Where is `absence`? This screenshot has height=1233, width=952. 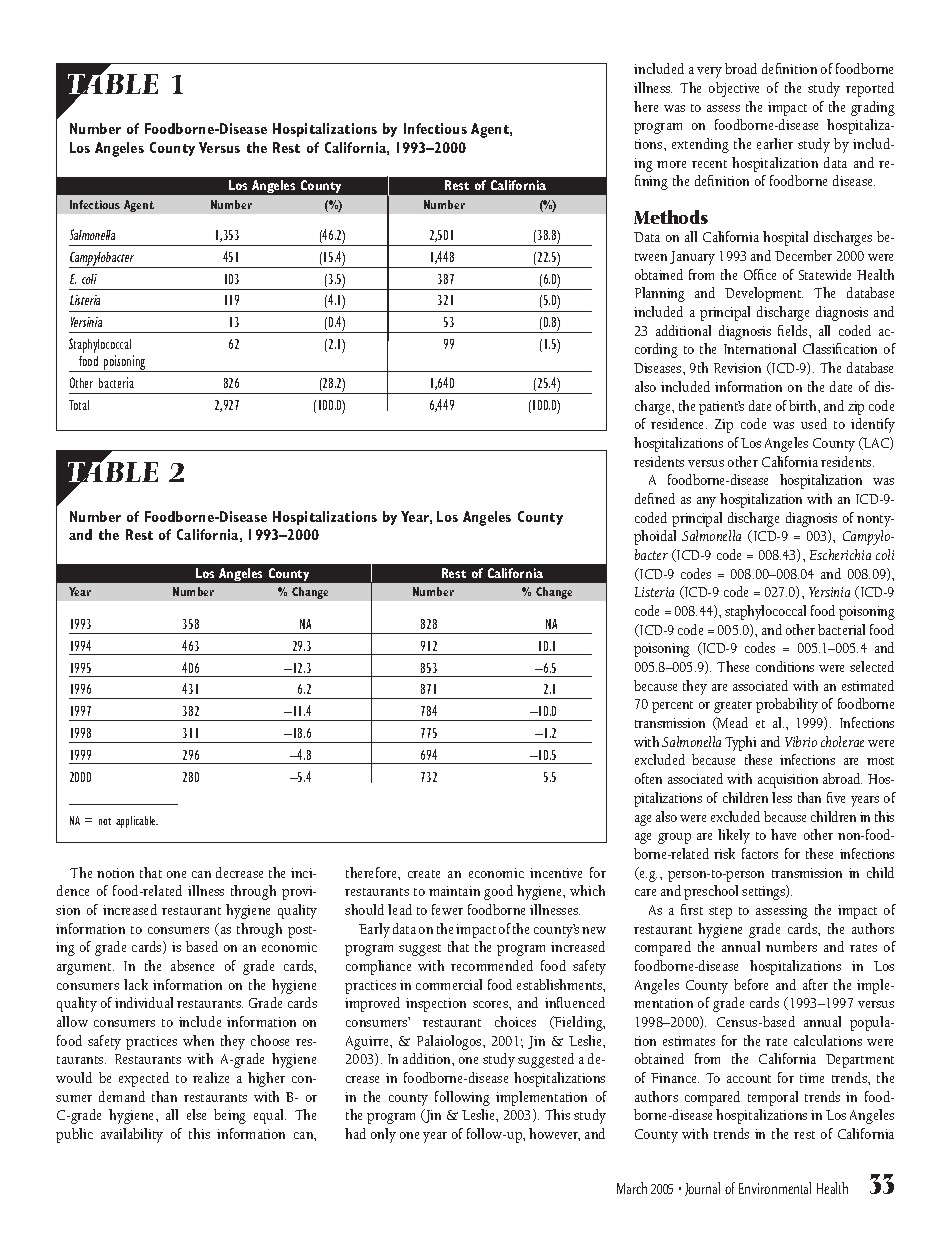
absence is located at coordinates (192, 965).
